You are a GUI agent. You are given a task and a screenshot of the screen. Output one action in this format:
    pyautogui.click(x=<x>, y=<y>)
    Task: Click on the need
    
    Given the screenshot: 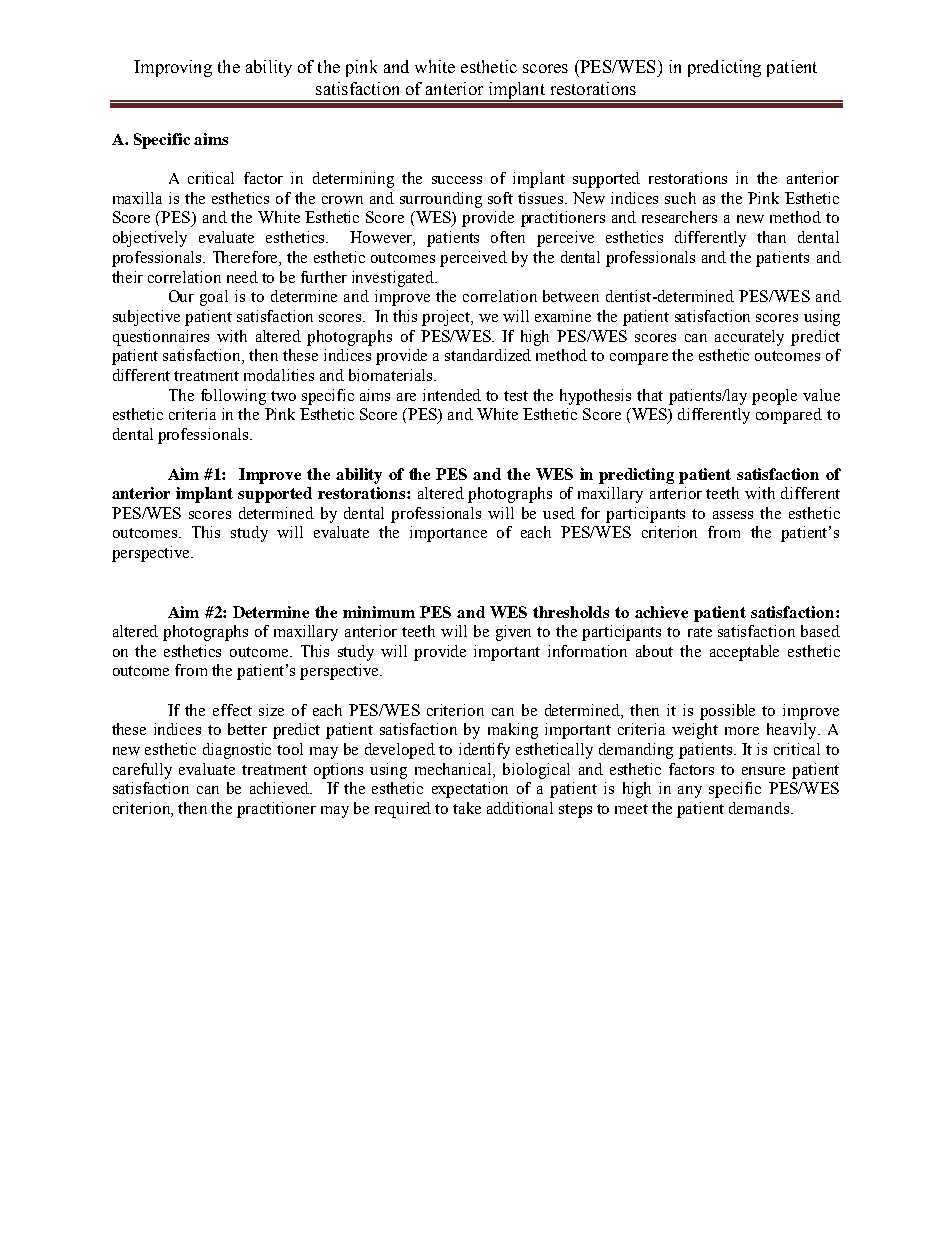 What is the action you would take?
    pyautogui.click(x=242, y=277)
